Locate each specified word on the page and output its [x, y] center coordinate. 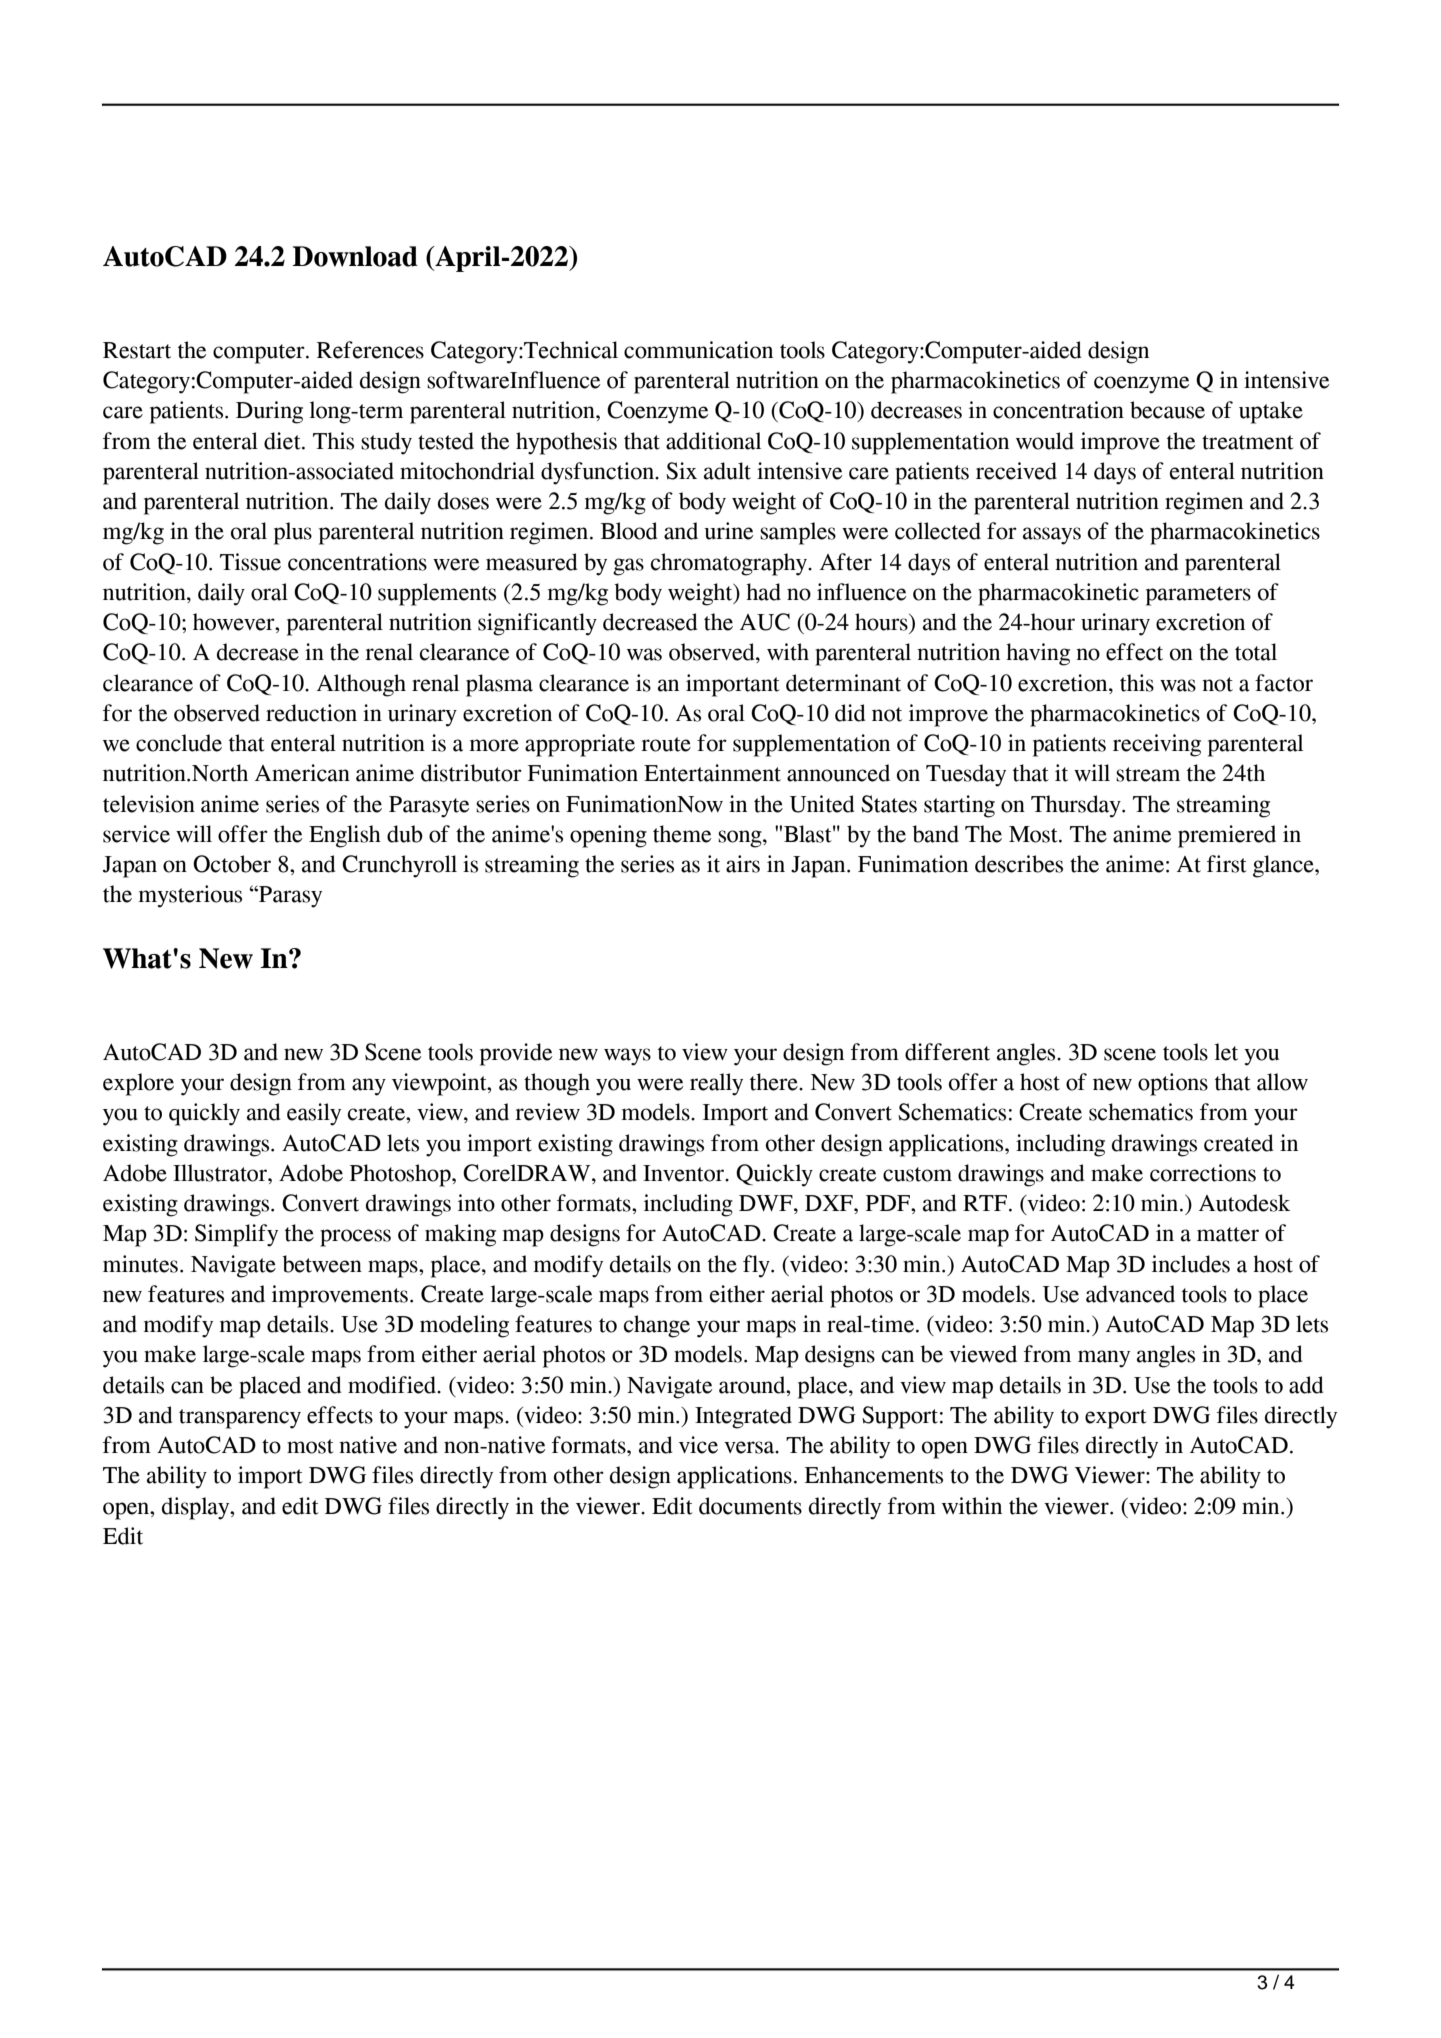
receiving [1157, 745]
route [666, 744]
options [1173, 1084]
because [1167, 410]
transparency [240, 1419]
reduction [311, 713]
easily [314, 1114]
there [775, 1082]
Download [355, 256]
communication [698, 350]
